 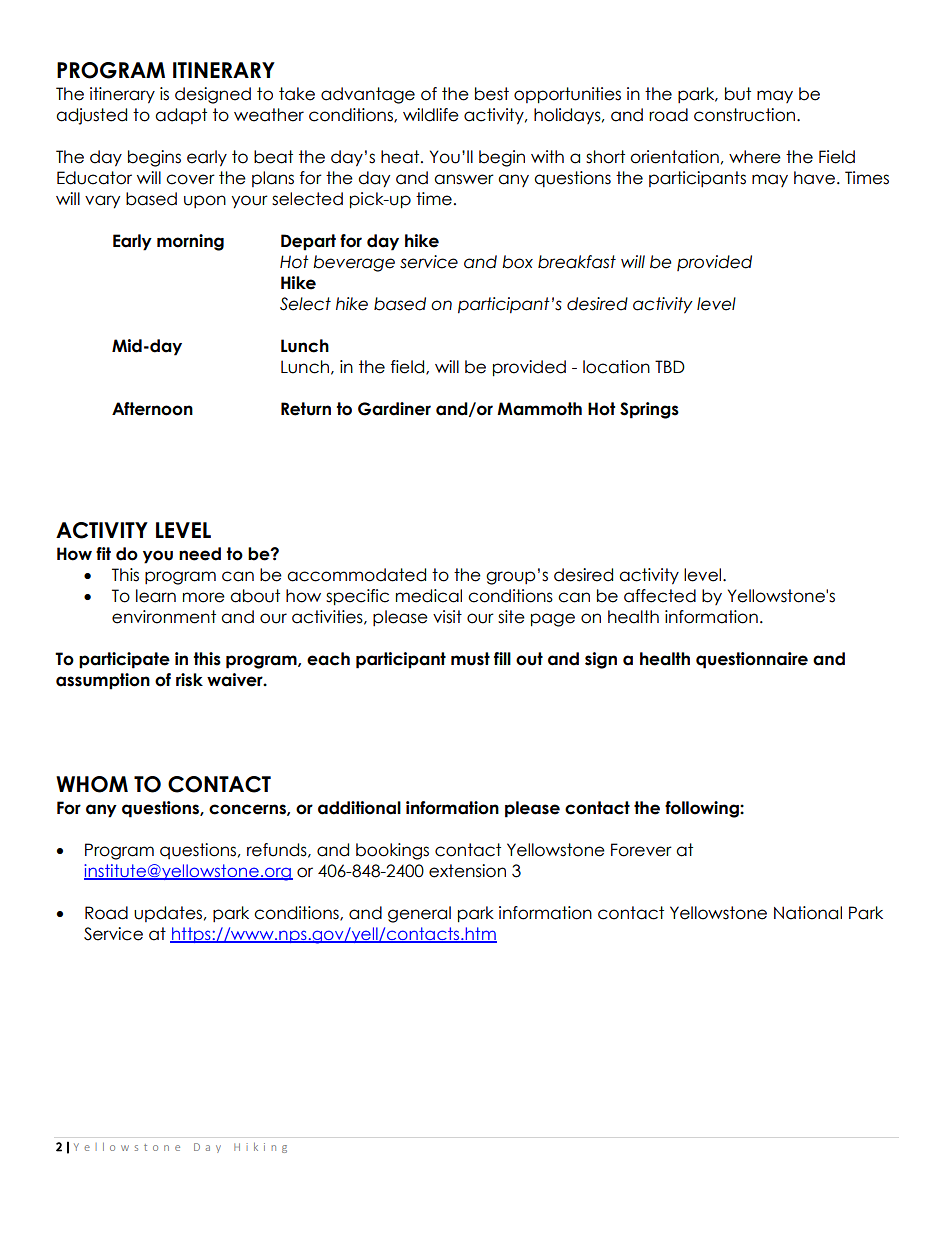 I want to click on construction, so click(x=746, y=115).
